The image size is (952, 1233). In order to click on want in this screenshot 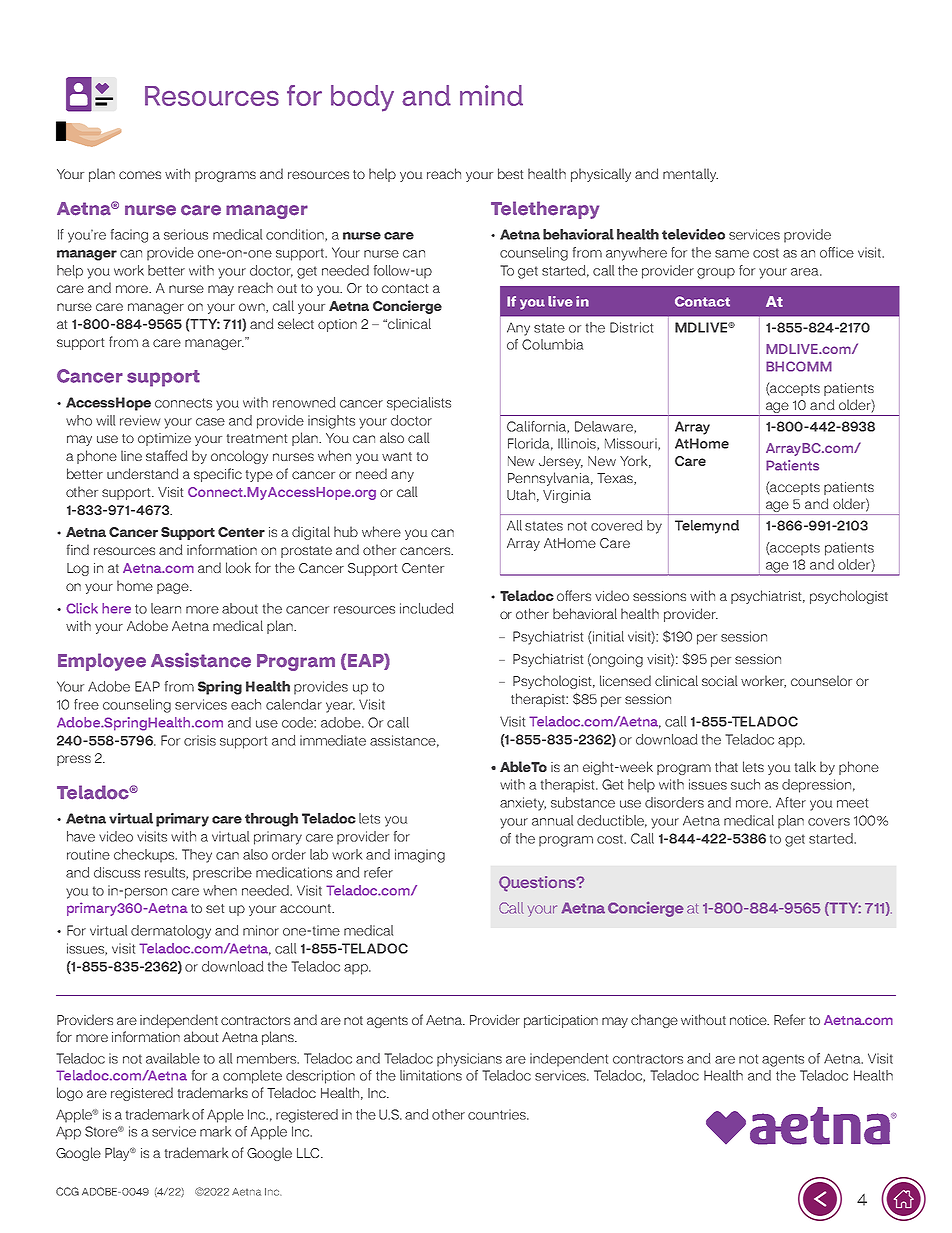, I will do `click(397, 456)`.
